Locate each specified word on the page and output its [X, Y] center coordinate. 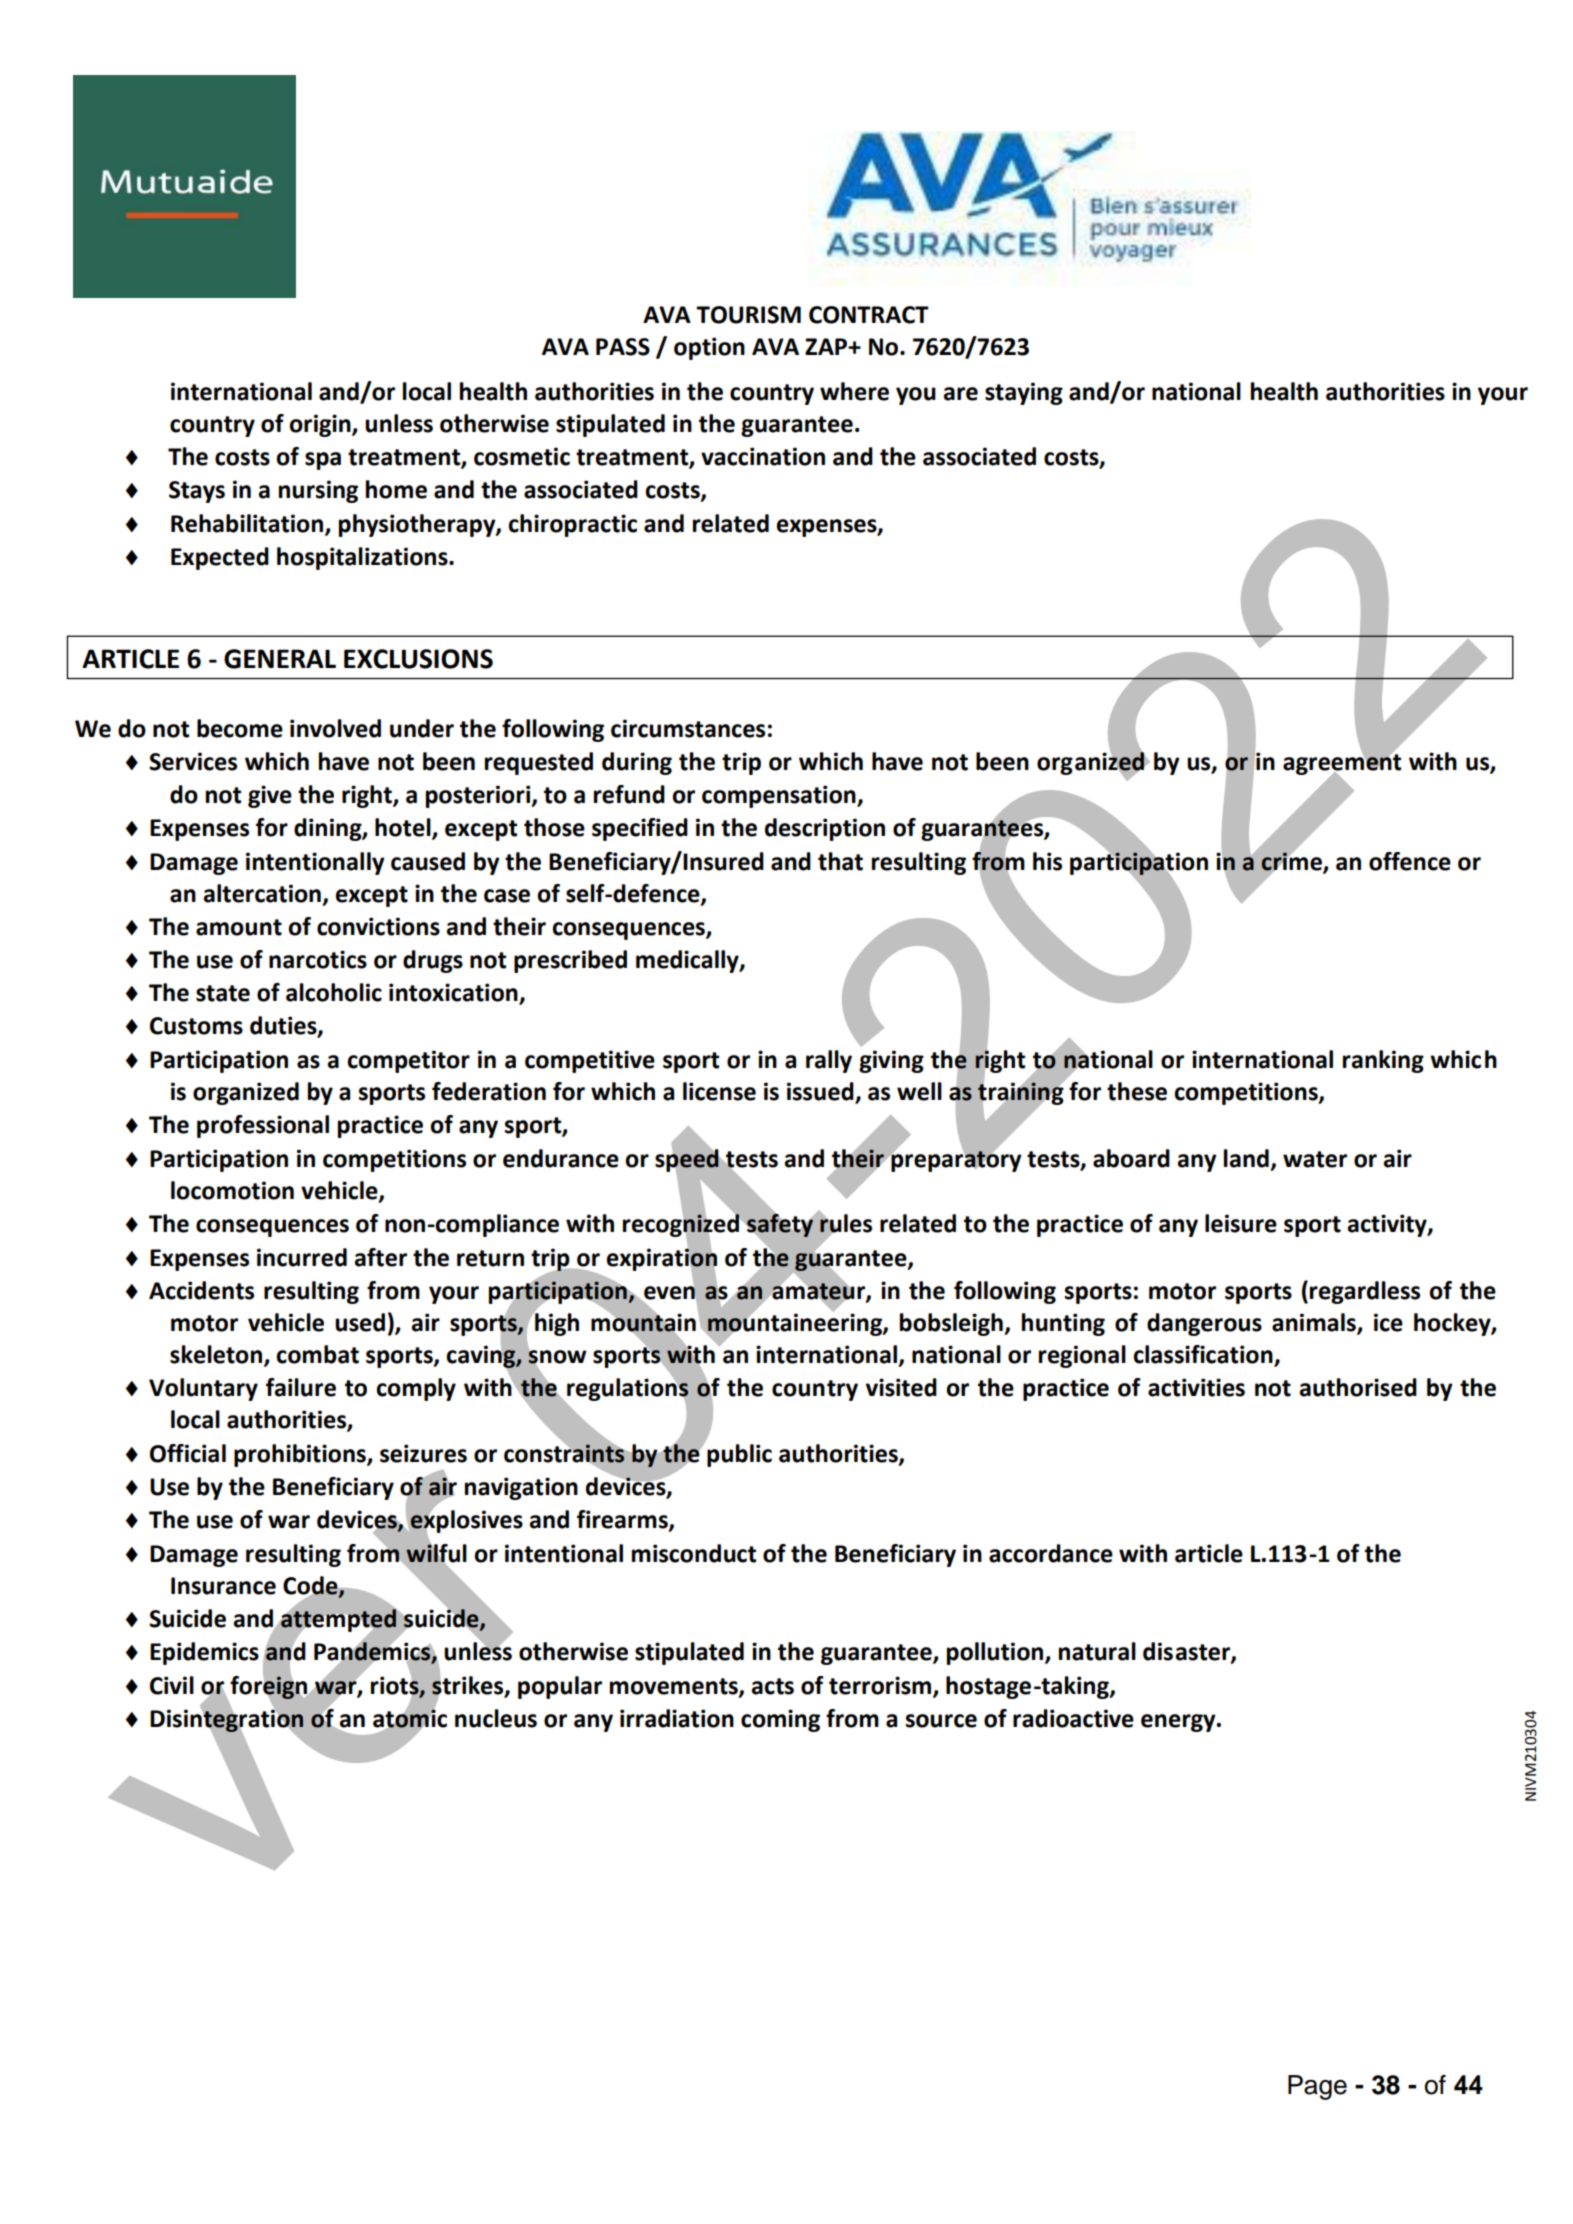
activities [1196, 1387]
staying [1024, 393]
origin [321, 425]
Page [1317, 2087]
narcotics [318, 959]
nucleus [496, 1718]
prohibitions [301, 1455]
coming [780, 1720]
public [739, 1455]
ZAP [827, 346]
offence [1410, 861]
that [840, 861]
